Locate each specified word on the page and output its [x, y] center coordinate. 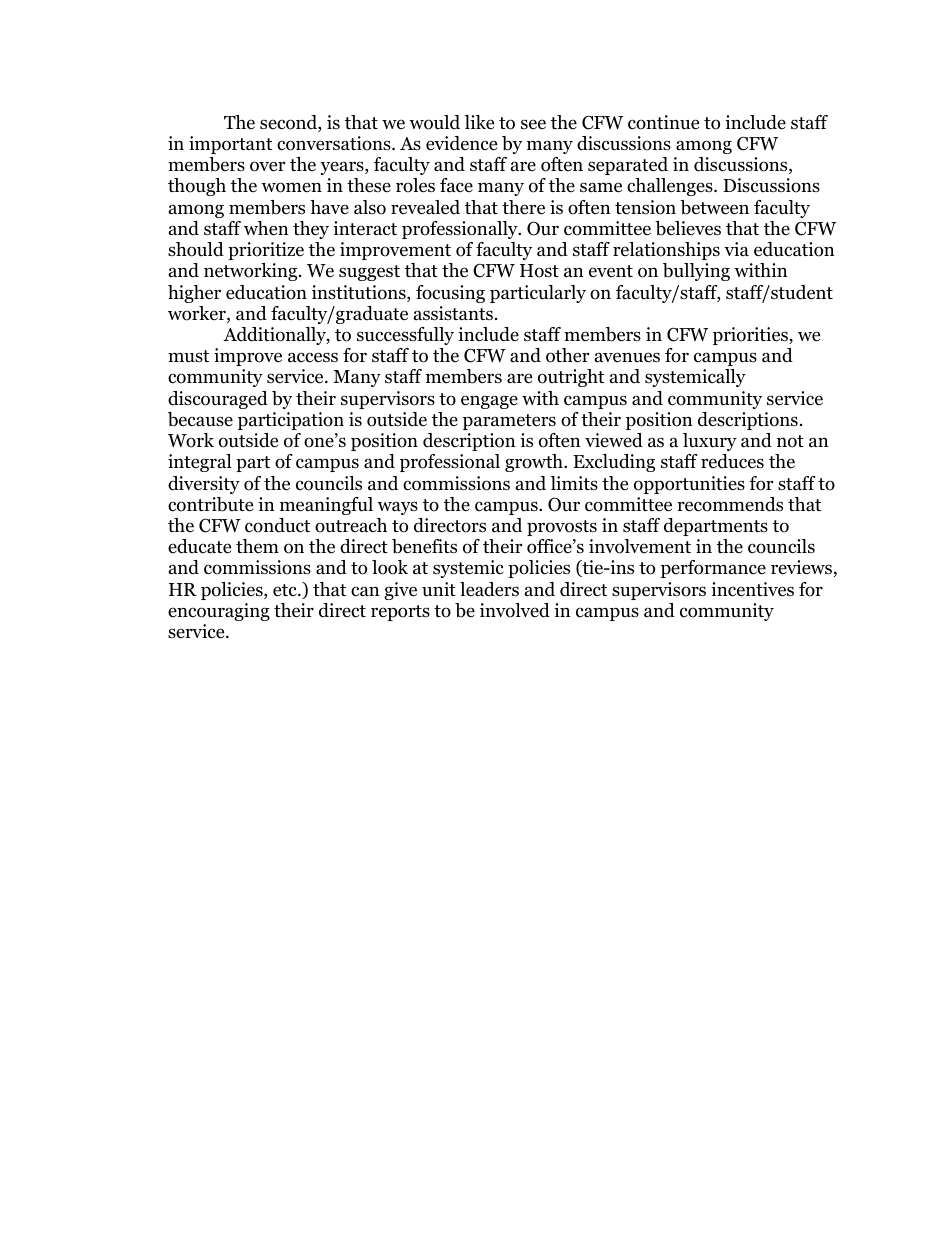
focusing [450, 294]
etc [286, 590]
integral [200, 463]
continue [663, 122]
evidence [461, 143]
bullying [696, 272]
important [230, 145]
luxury [710, 442]
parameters [509, 422]
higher [194, 294]
